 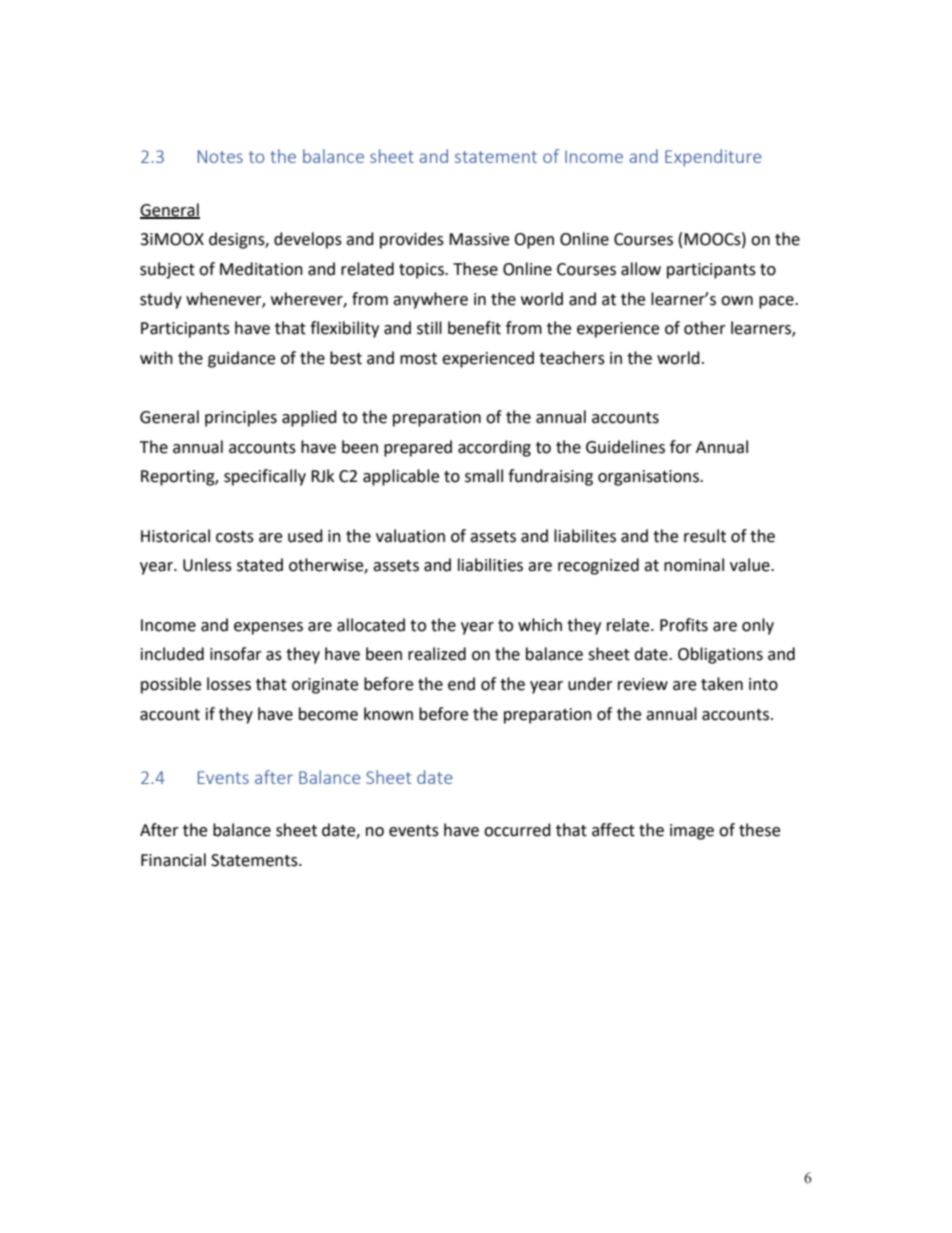 I want to click on image, so click(x=692, y=832).
